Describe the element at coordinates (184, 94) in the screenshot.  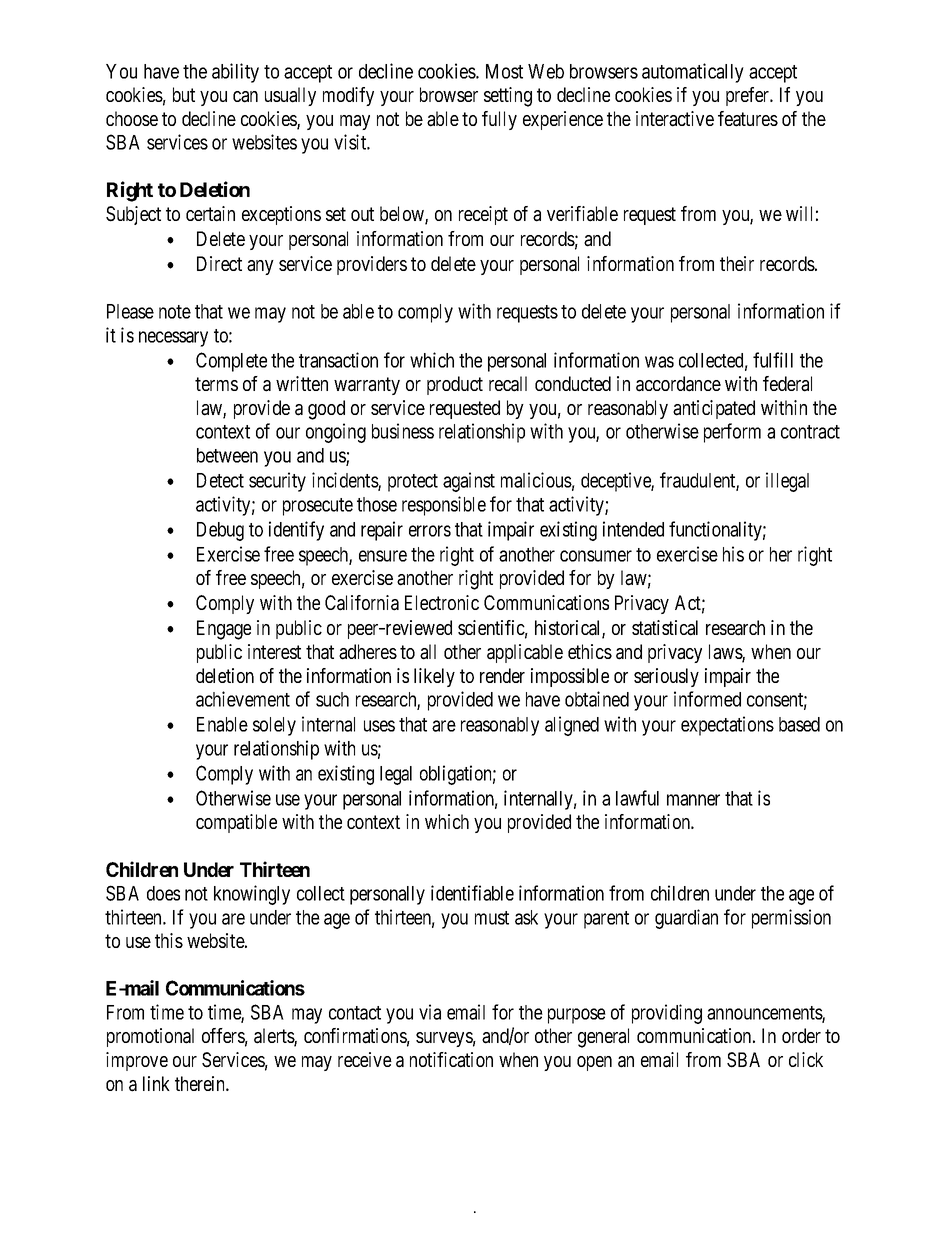
I see `but` at that location.
